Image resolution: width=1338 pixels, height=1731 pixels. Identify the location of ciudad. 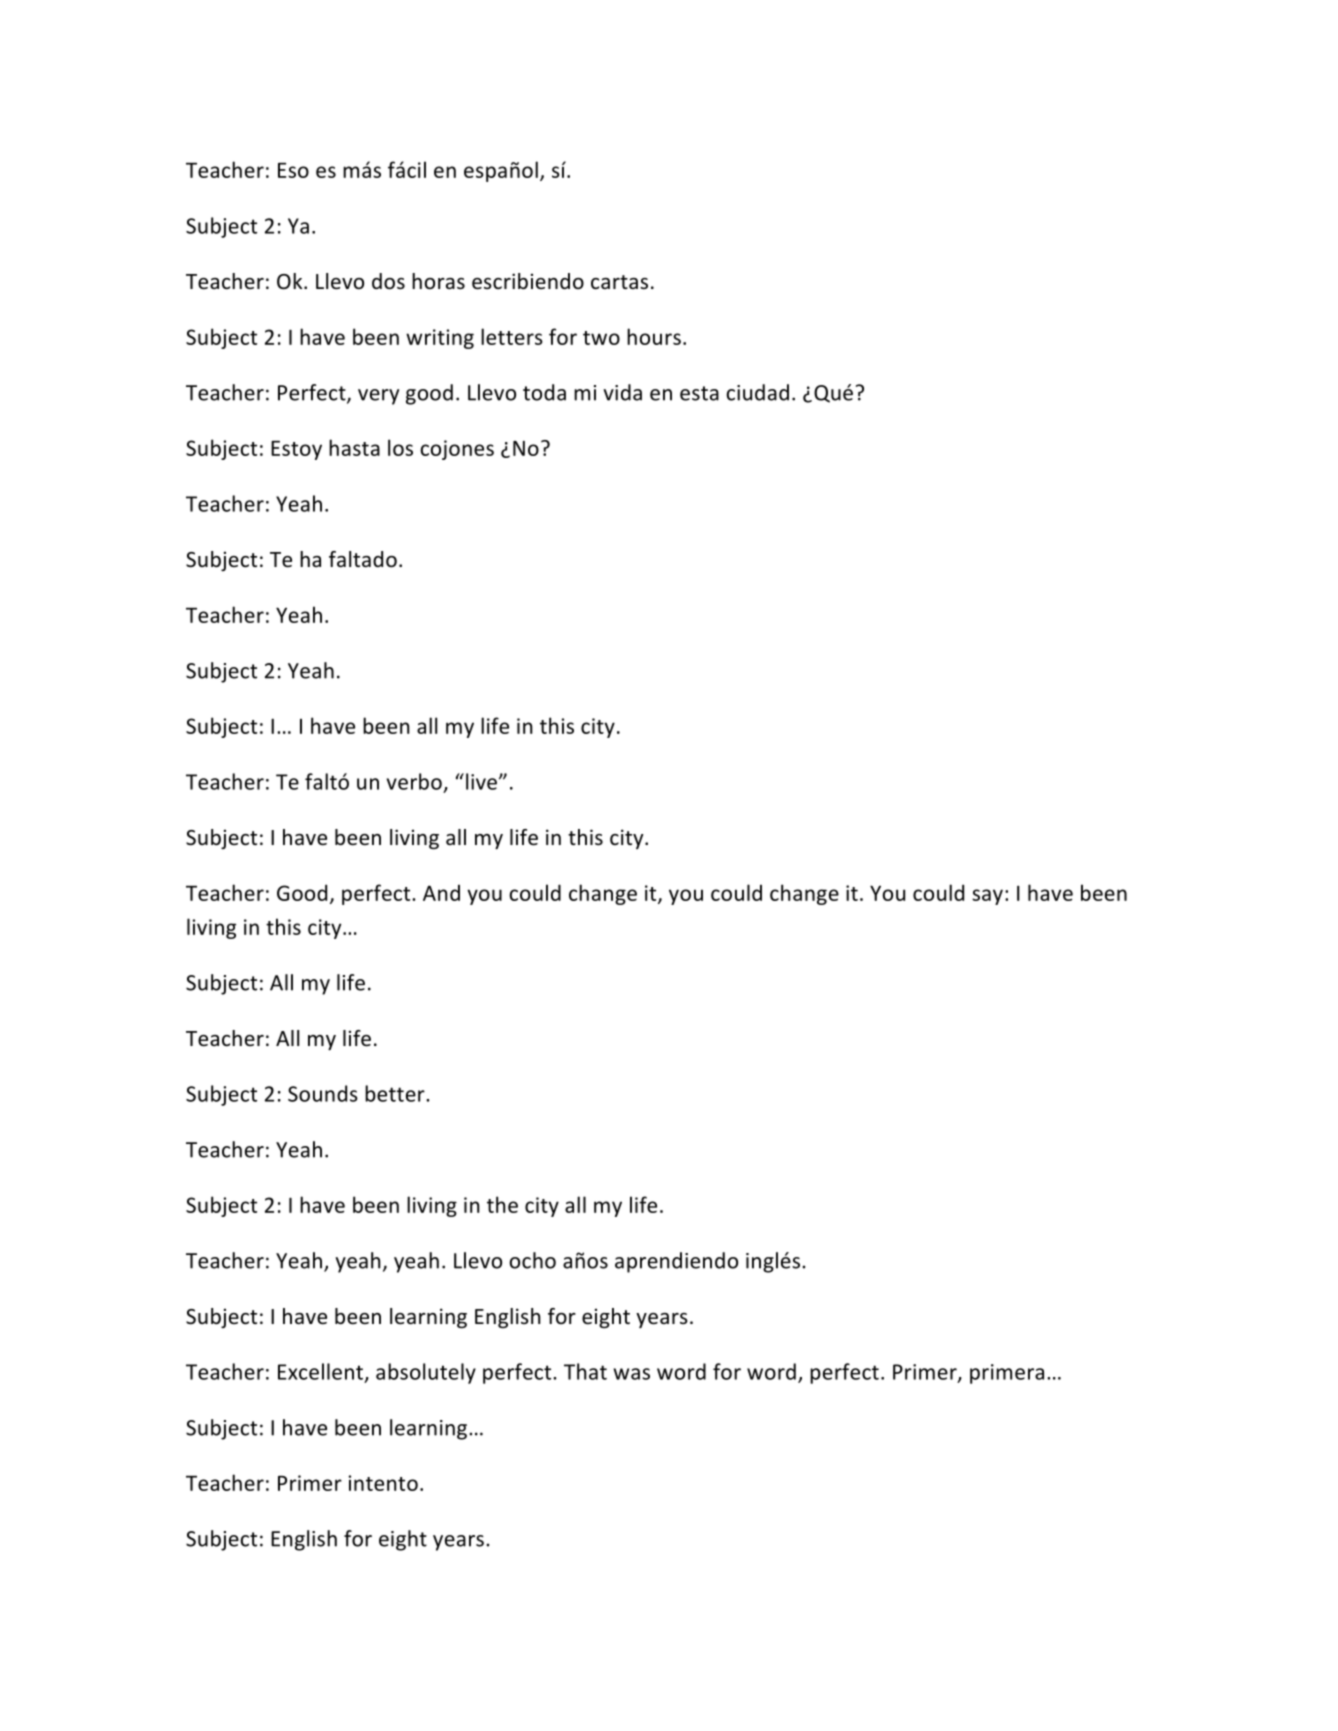
(757, 392).
